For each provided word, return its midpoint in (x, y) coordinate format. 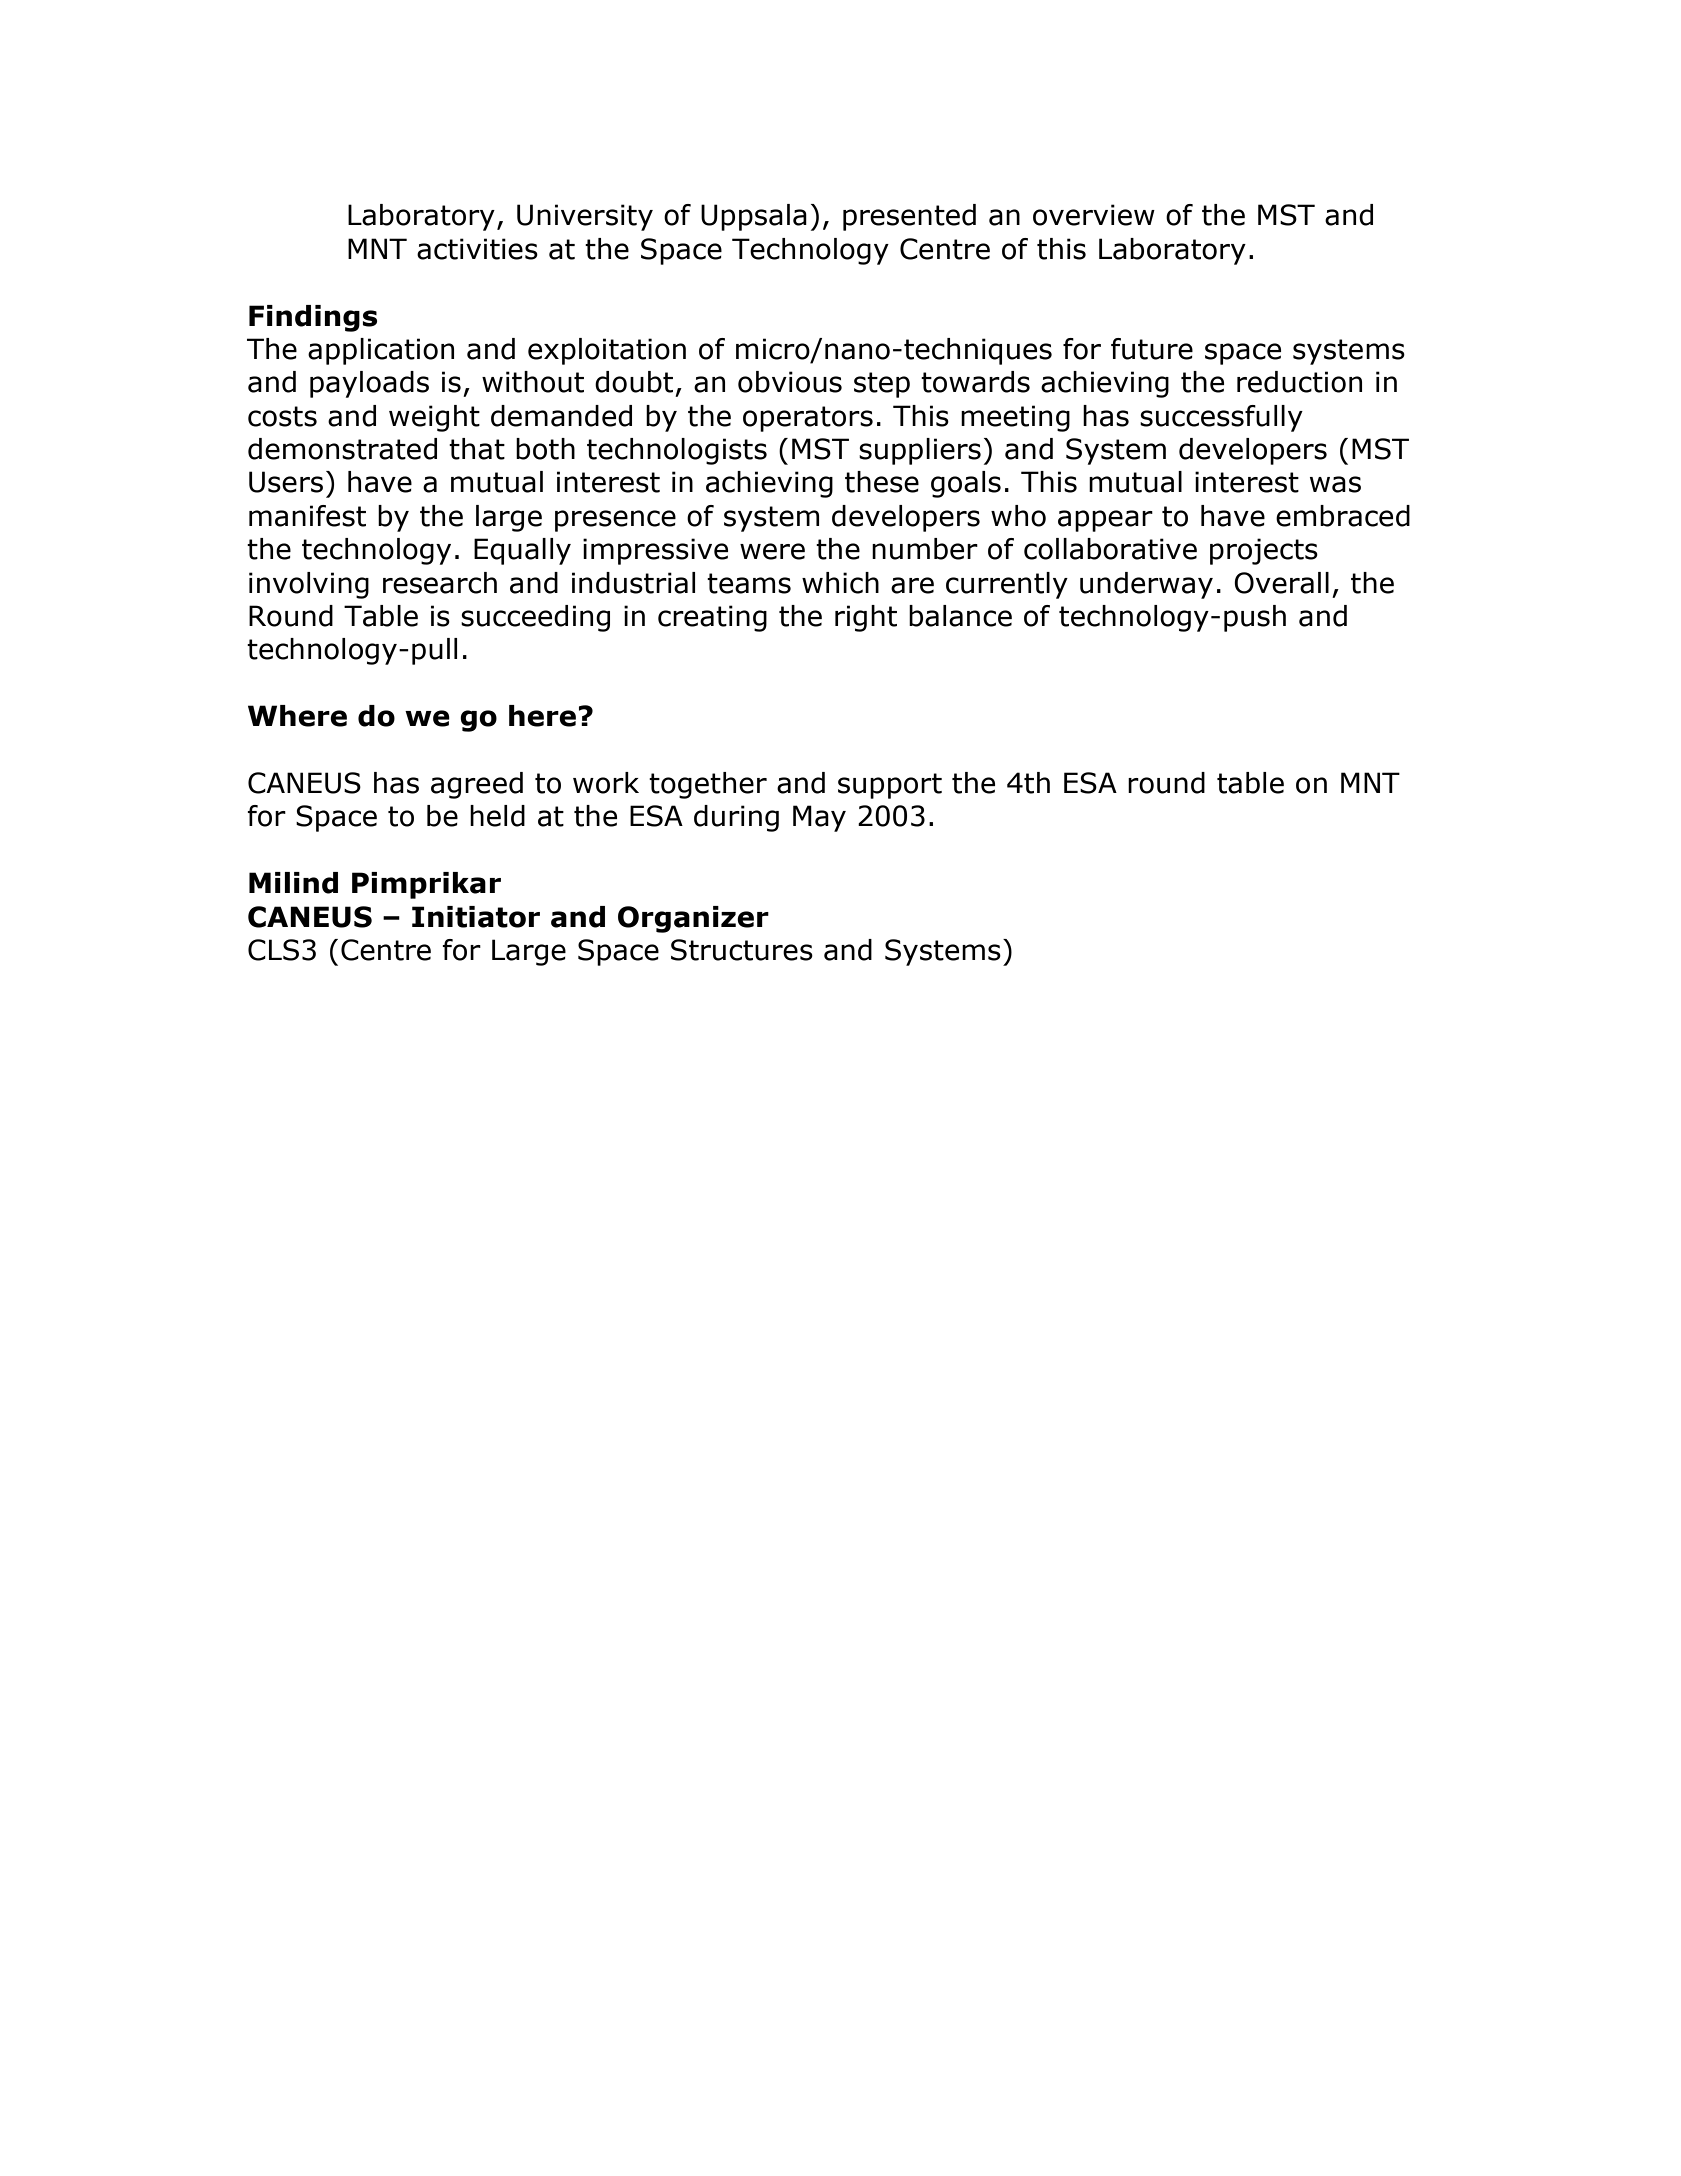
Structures (742, 950)
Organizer (693, 919)
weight (434, 418)
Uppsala (754, 217)
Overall (1281, 583)
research (440, 583)
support (890, 786)
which (840, 583)
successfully (1221, 418)
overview (1094, 215)
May (819, 818)
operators (808, 419)
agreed (477, 785)
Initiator (476, 917)
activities (477, 249)
